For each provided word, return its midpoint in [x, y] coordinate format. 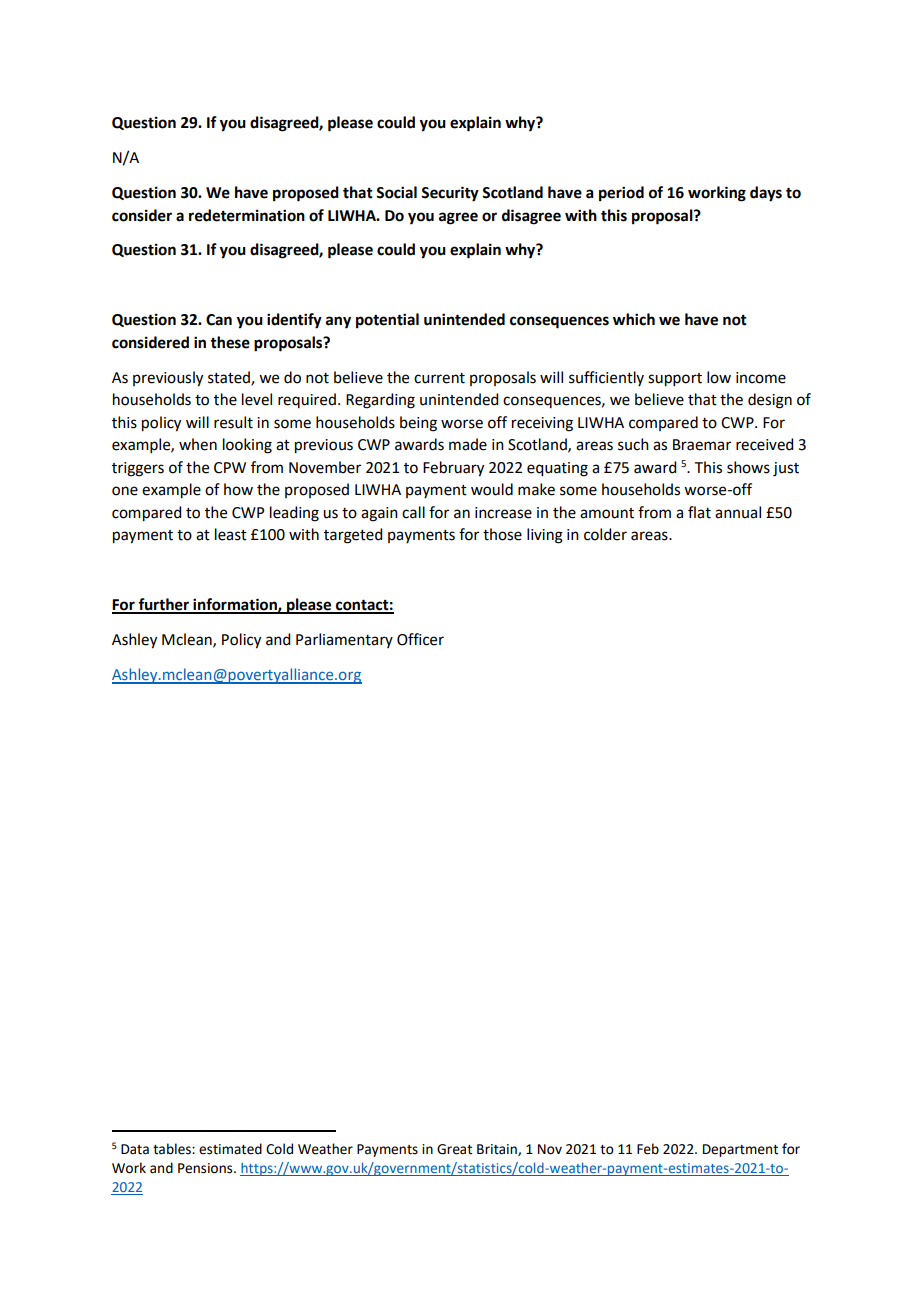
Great [454, 1149]
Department [740, 1150]
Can [219, 320]
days [766, 194]
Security [450, 194]
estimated [230, 1149]
